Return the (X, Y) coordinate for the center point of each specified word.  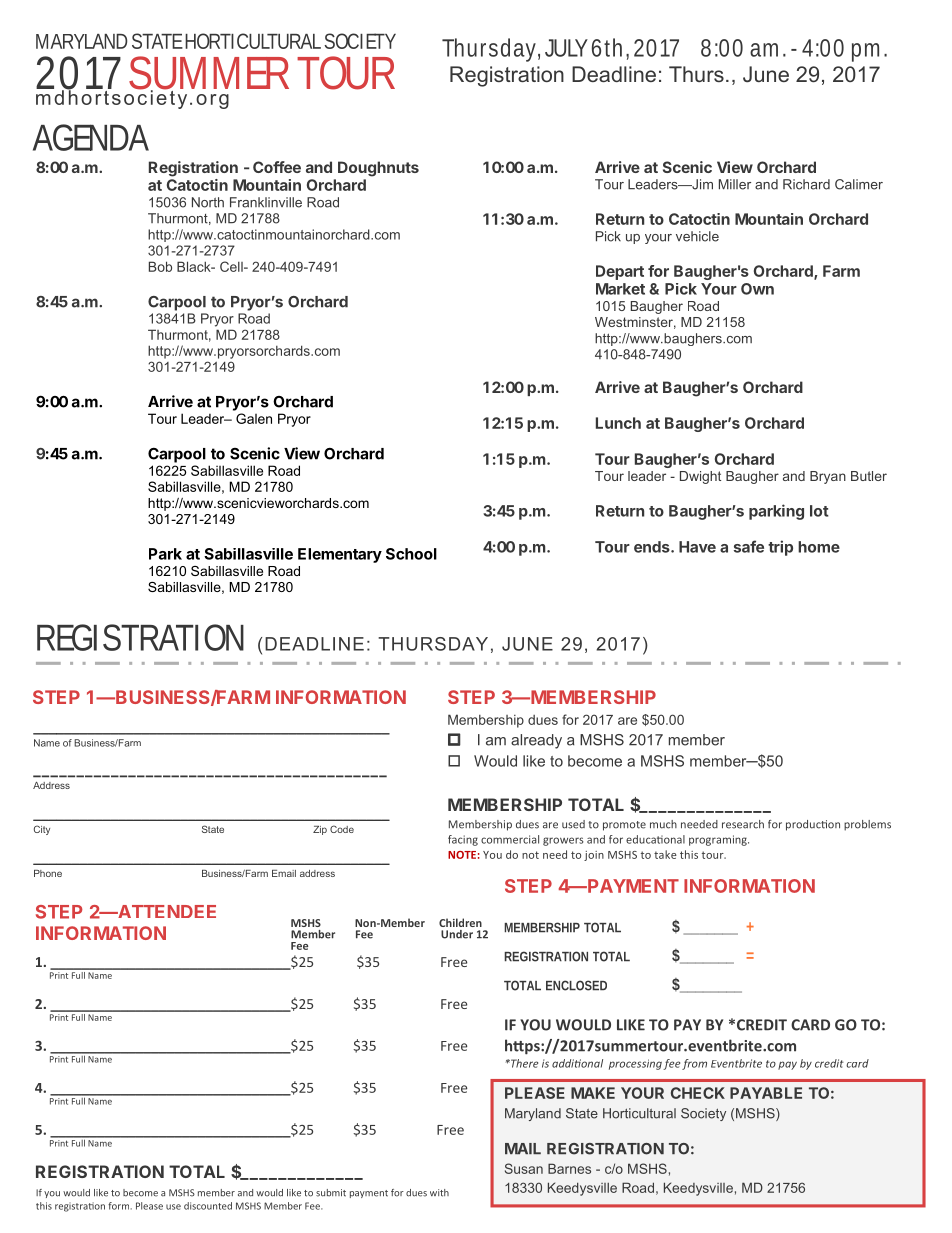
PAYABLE (766, 1093)
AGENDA (91, 137)
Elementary (340, 555)
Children (460, 922)
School (411, 554)
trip (780, 548)
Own (757, 289)
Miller (735, 184)
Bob (160, 266)
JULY (566, 48)
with (439, 1193)
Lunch (618, 423)
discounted (208, 1206)
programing (719, 840)
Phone (48, 873)
